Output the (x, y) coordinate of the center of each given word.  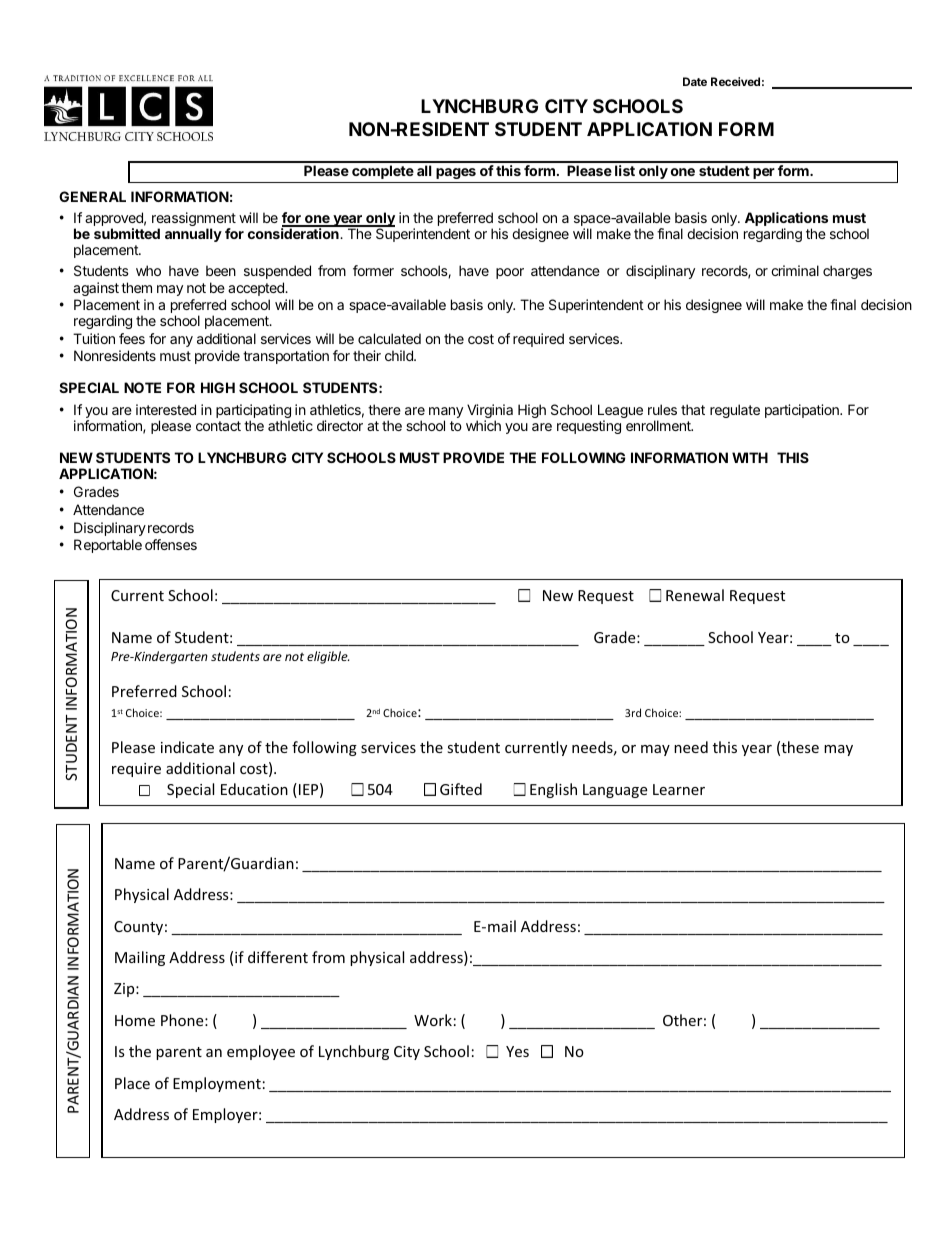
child (400, 355)
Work (433, 1020)
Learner (679, 789)
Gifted (461, 789)
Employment (217, 1084)
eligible (328, 657)
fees (132, 338)
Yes (517, 1051)
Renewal (695, 595)
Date (695, 81)
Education (254, 789)
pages (456, 173)
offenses (171, 544)
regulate (735, 411)
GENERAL (92, 196)
